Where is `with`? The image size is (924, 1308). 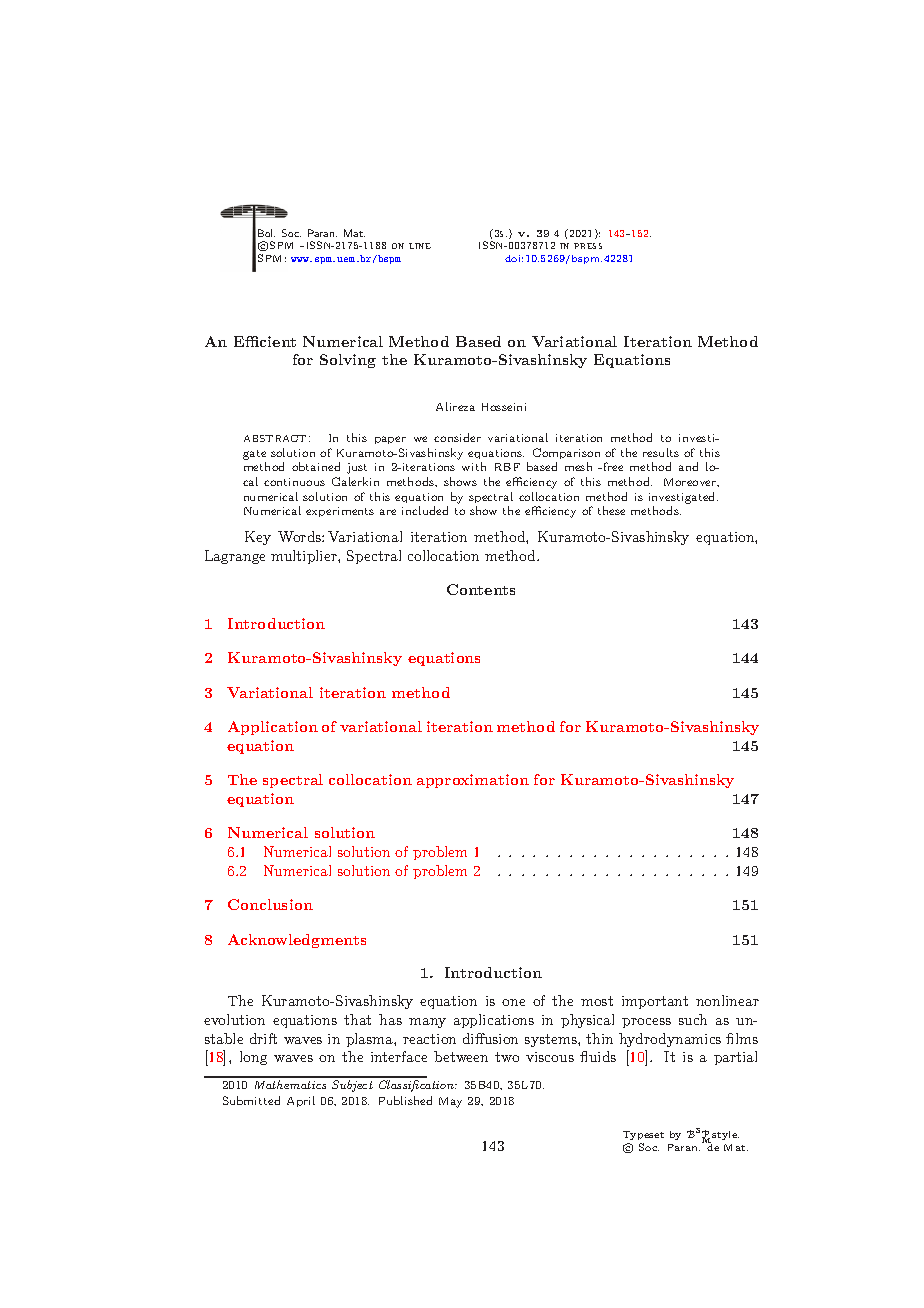
with is located at coordinates (474, 466).
